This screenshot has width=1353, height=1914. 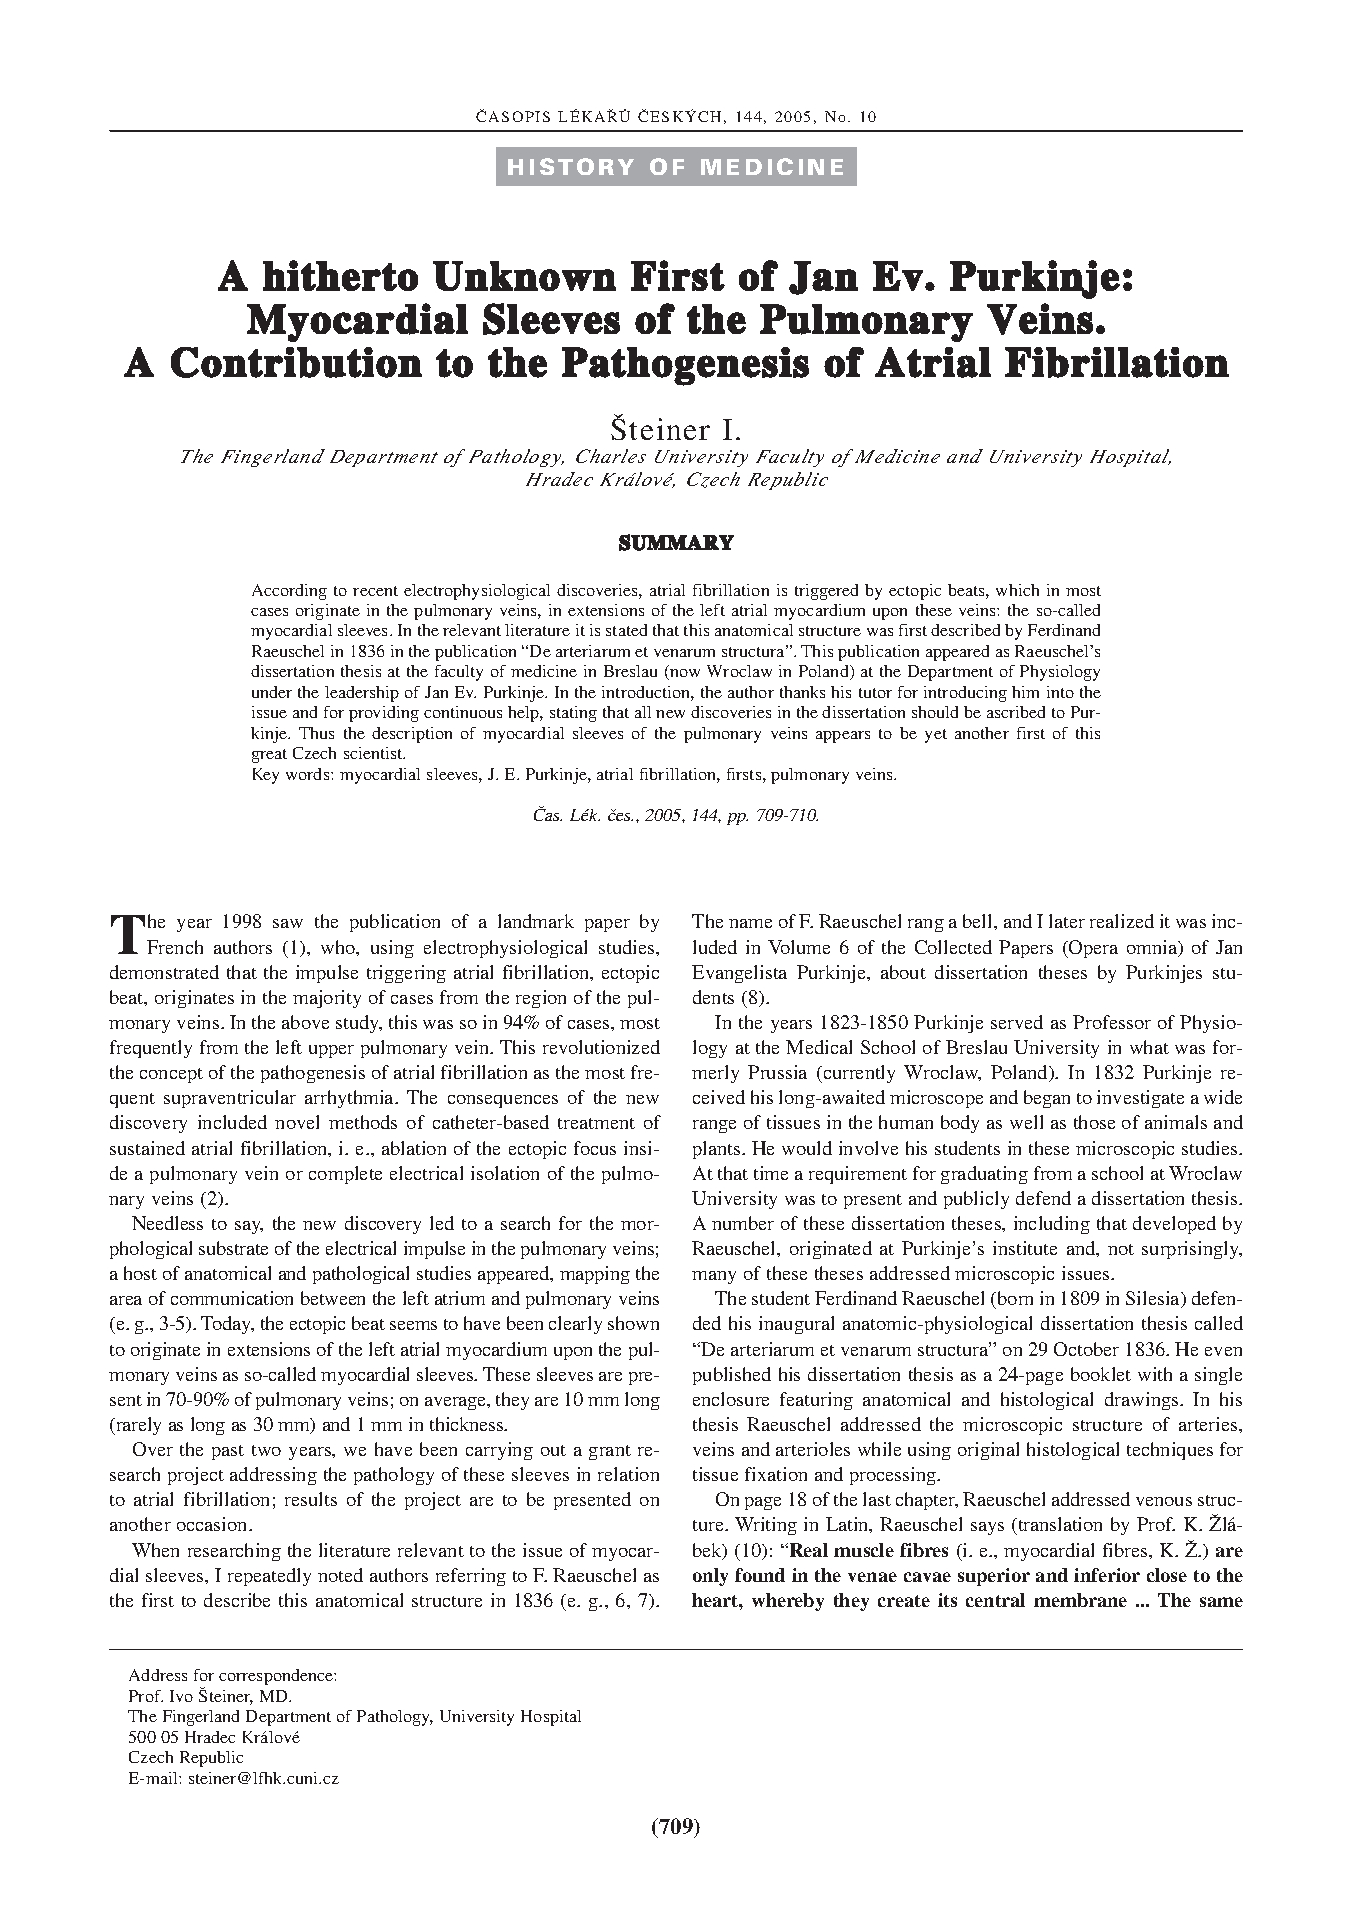 What do you see at coordinates (1060, 692) in the screenshot?
I see `into` at bounding box center [1060, 692].
